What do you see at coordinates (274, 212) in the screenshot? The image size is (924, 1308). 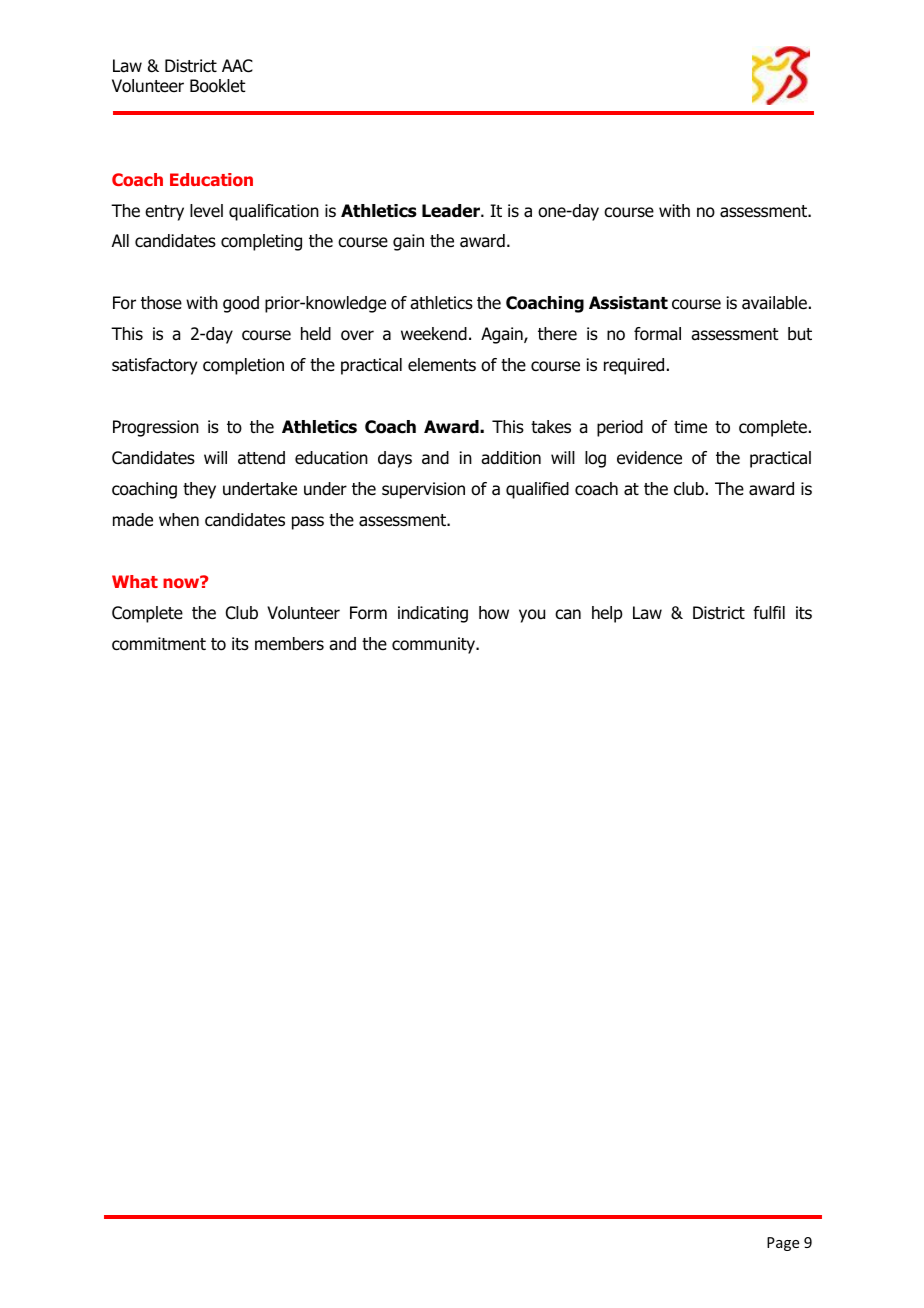 I see `qualification` at bounding box center [274, 212].
